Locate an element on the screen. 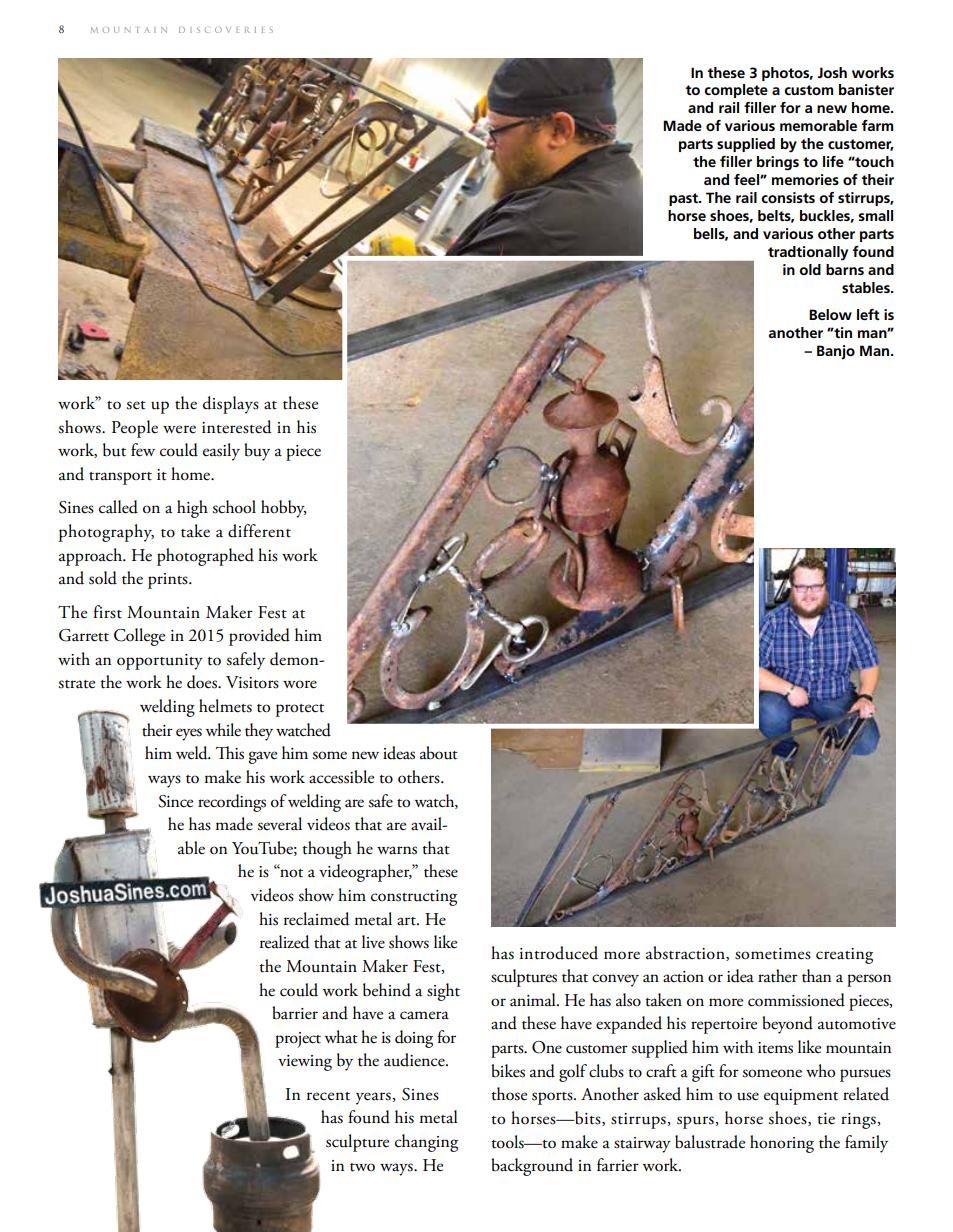 This screenshot has width=953, height=1232. past is located at coordinates (684, 199).
